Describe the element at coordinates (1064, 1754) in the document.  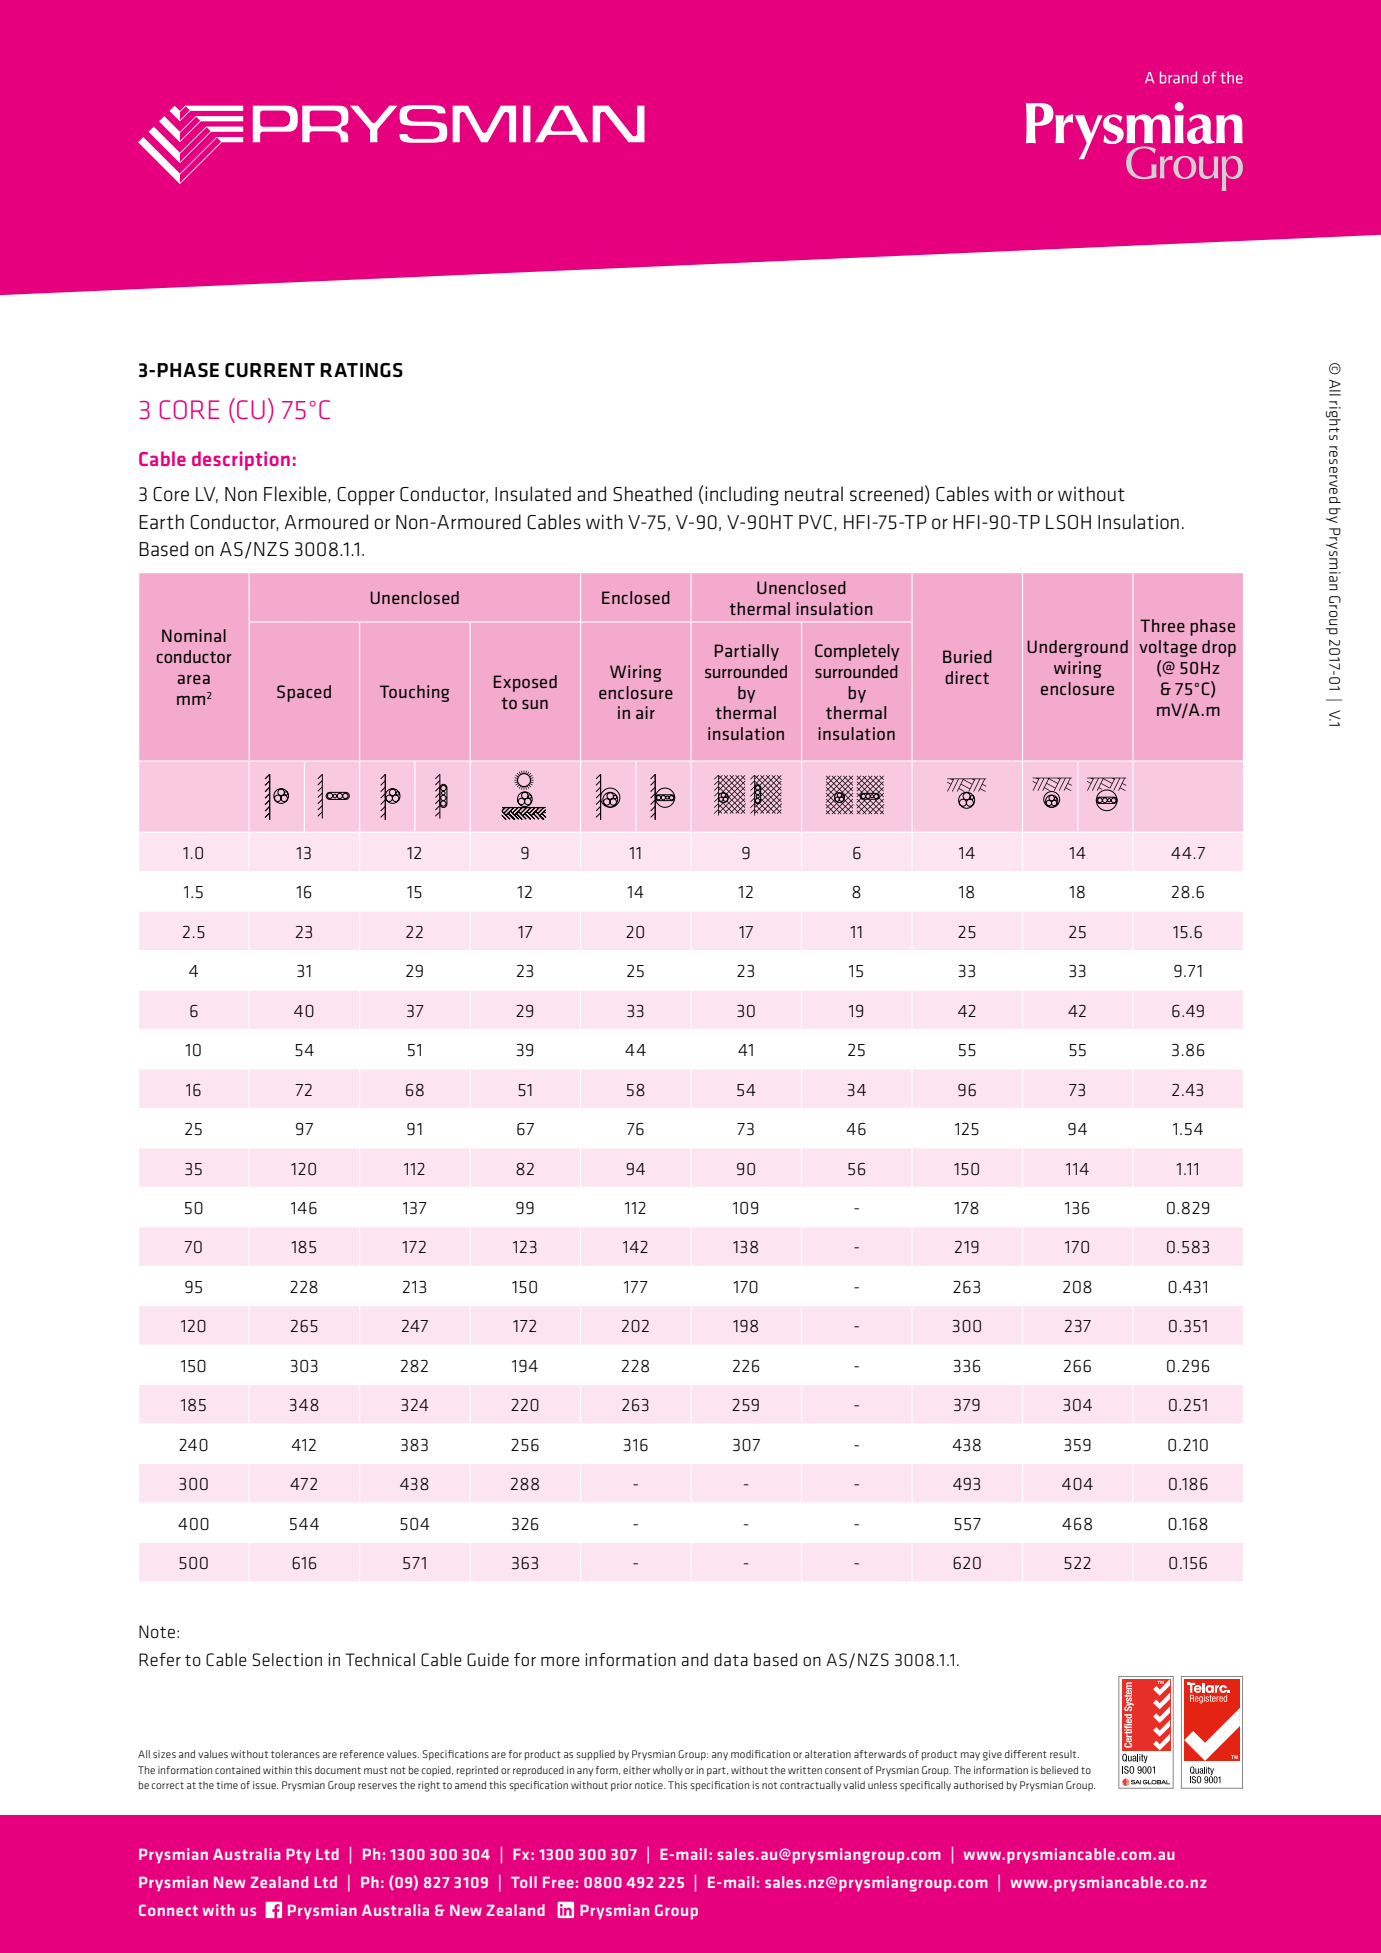
I see `result` at that location.
